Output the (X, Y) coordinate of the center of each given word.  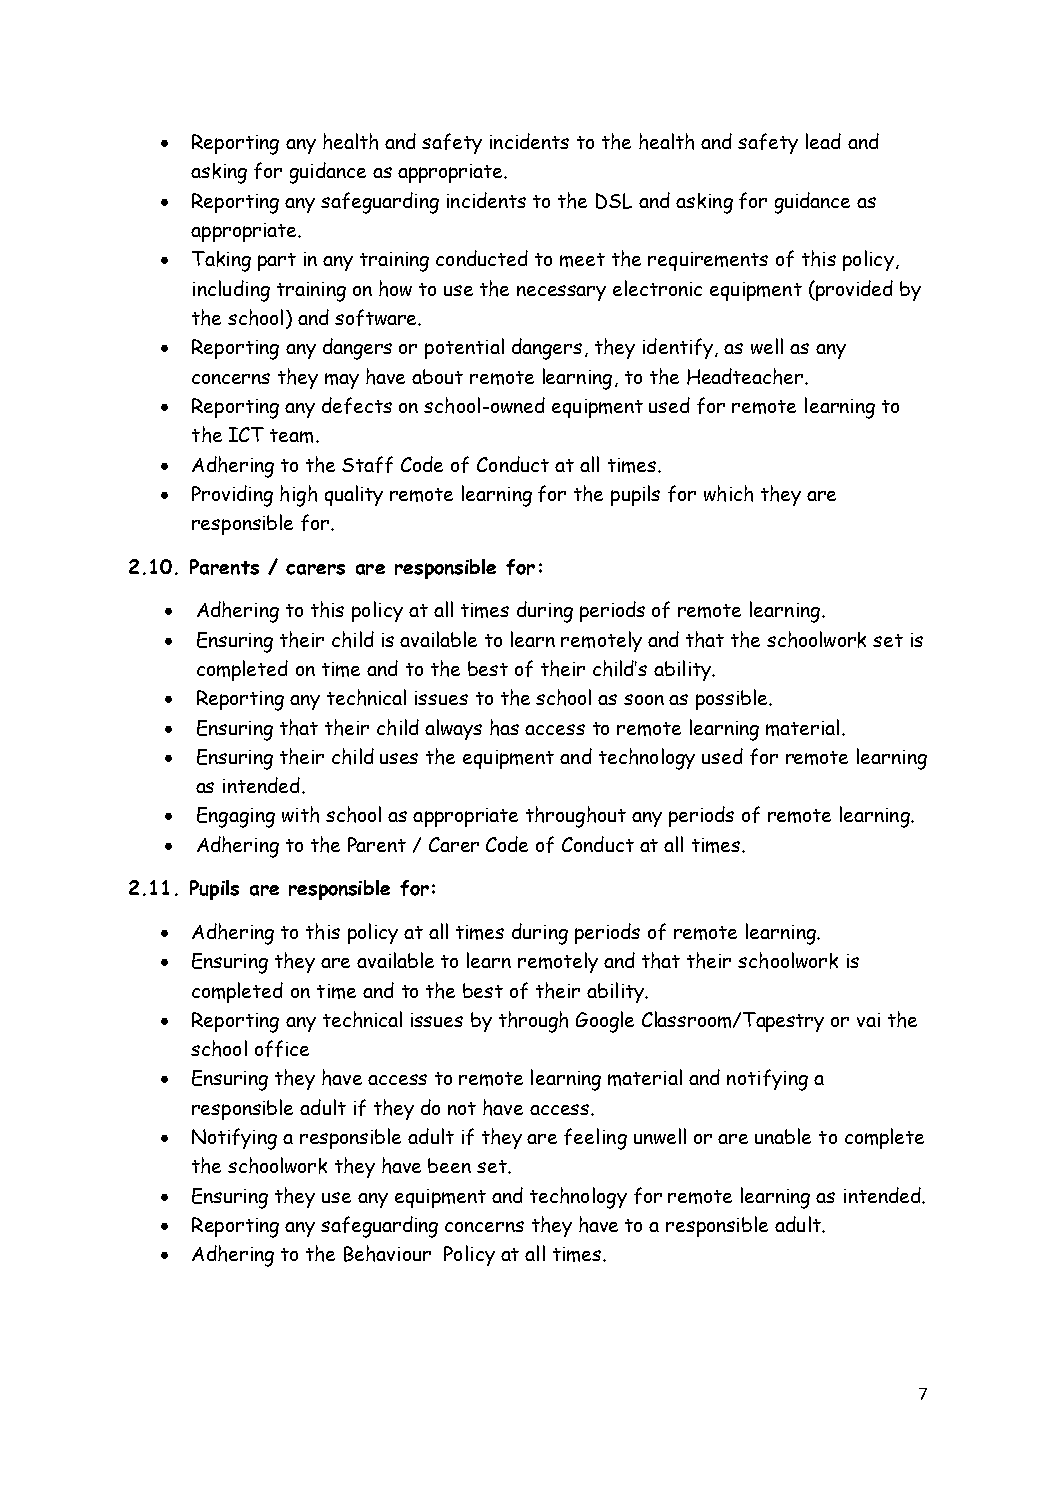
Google (605, 1022)
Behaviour (387, 1253)
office (282, 1048)
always (453, 729)
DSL (614, 201)
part (277, 262)
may (342, 381)
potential (464, 348)
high (298, 496)
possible (733, 699)
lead (823, 141)
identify (679, 348)
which (728, 493)
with (300, 814)
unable (783, 1136)
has (504, 727)
